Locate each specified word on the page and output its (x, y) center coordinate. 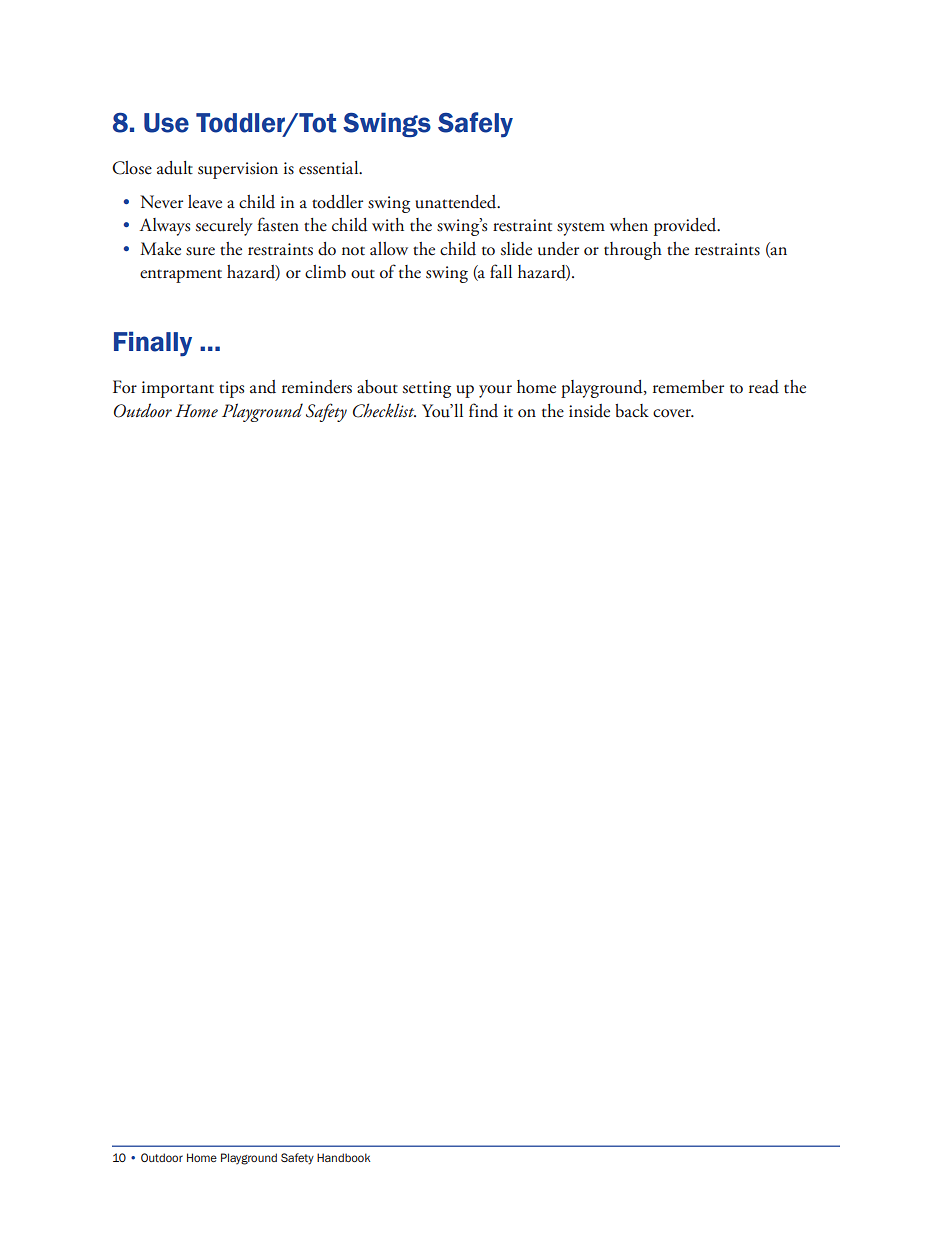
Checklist (384, 410)
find (483, 410)
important (178, 389)
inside (589, 411)
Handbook (343, 1157)
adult (175, 168)
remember (688, 387)
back (632, 411)
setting (427, 389)
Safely (475, 125)
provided (686, 227)
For (125, 386)
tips (231, 389)
